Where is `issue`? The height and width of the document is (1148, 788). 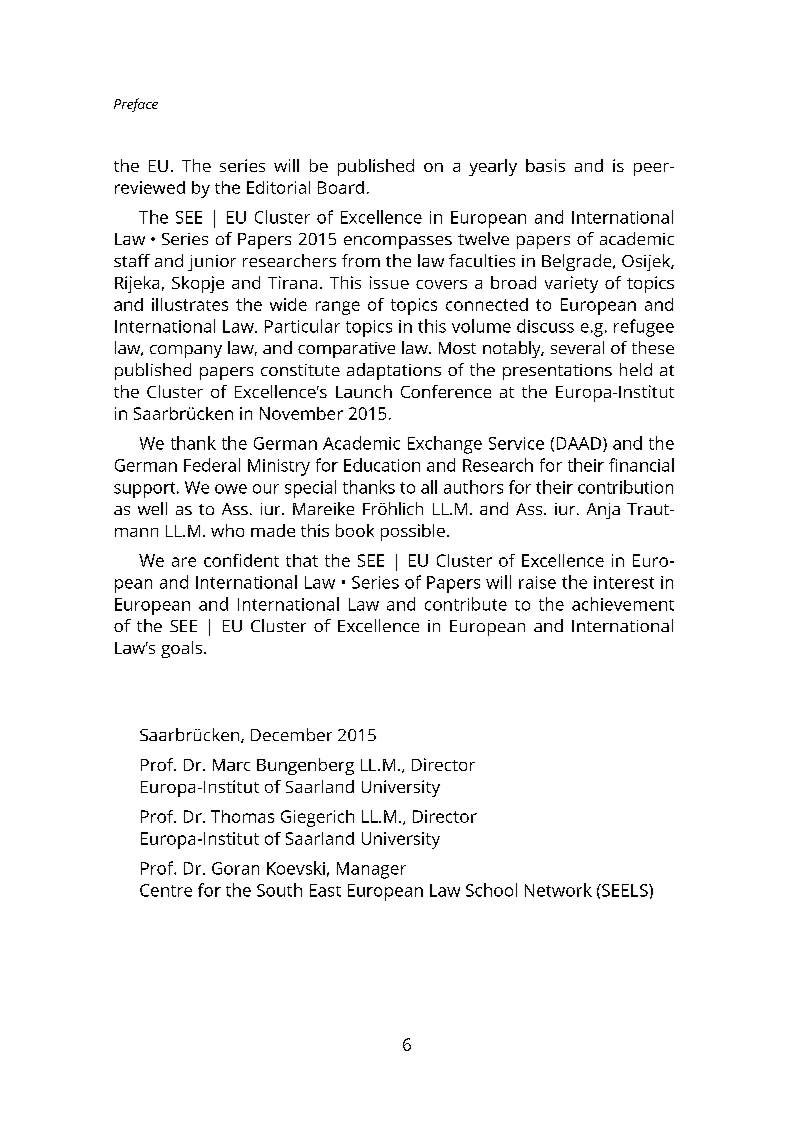 issue is located at coordinates (389, 282).
